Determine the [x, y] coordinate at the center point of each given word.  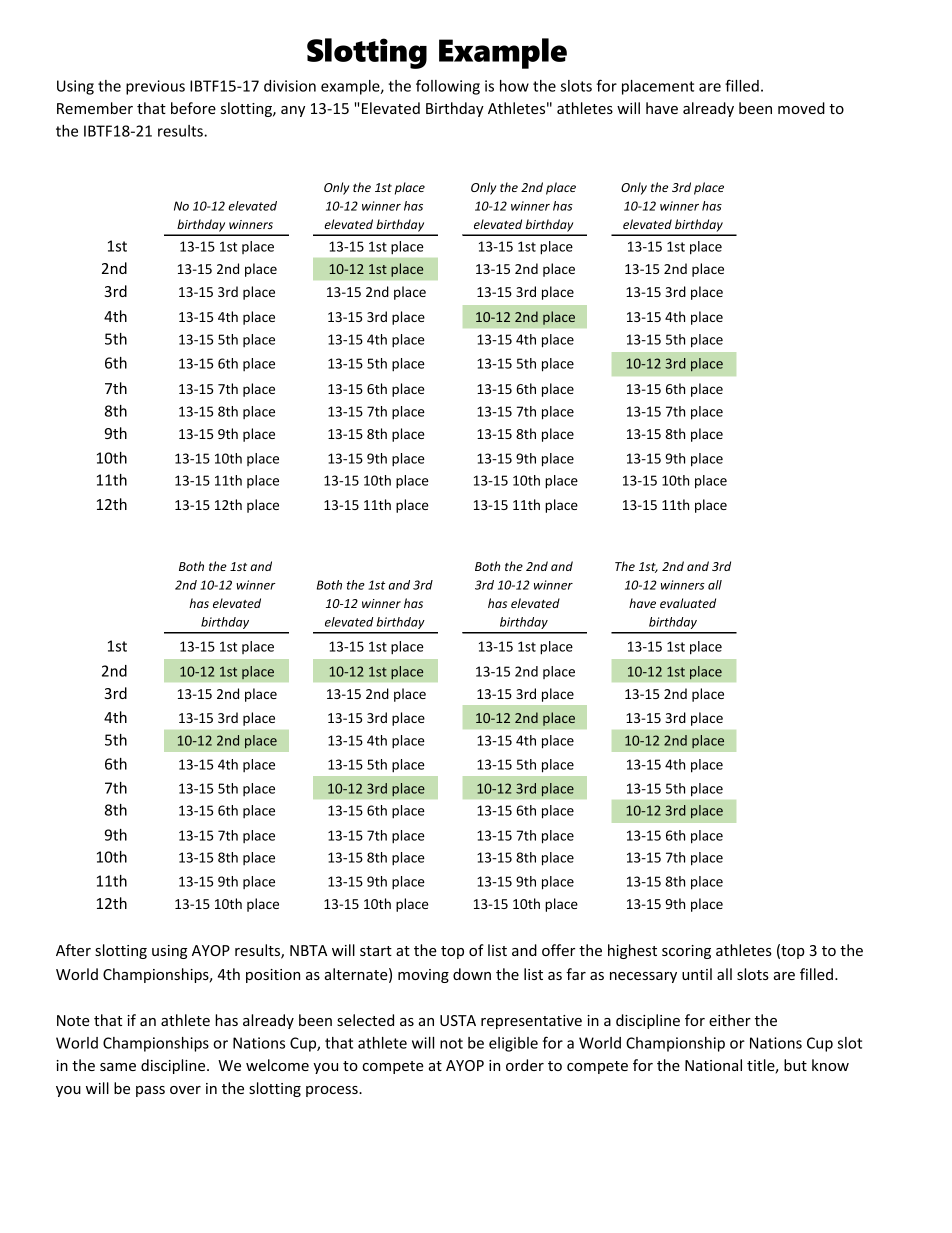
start [376, 951]
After [73, 950]
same [118, 1067]
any [293, 111]
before [193, 108]
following [448, 87]
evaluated [688, 603]
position [273, 976]
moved [801, 108]
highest [632, 951]
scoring [686, 952]
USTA [458, 1020]
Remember [95, 108]
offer [558, 950]
